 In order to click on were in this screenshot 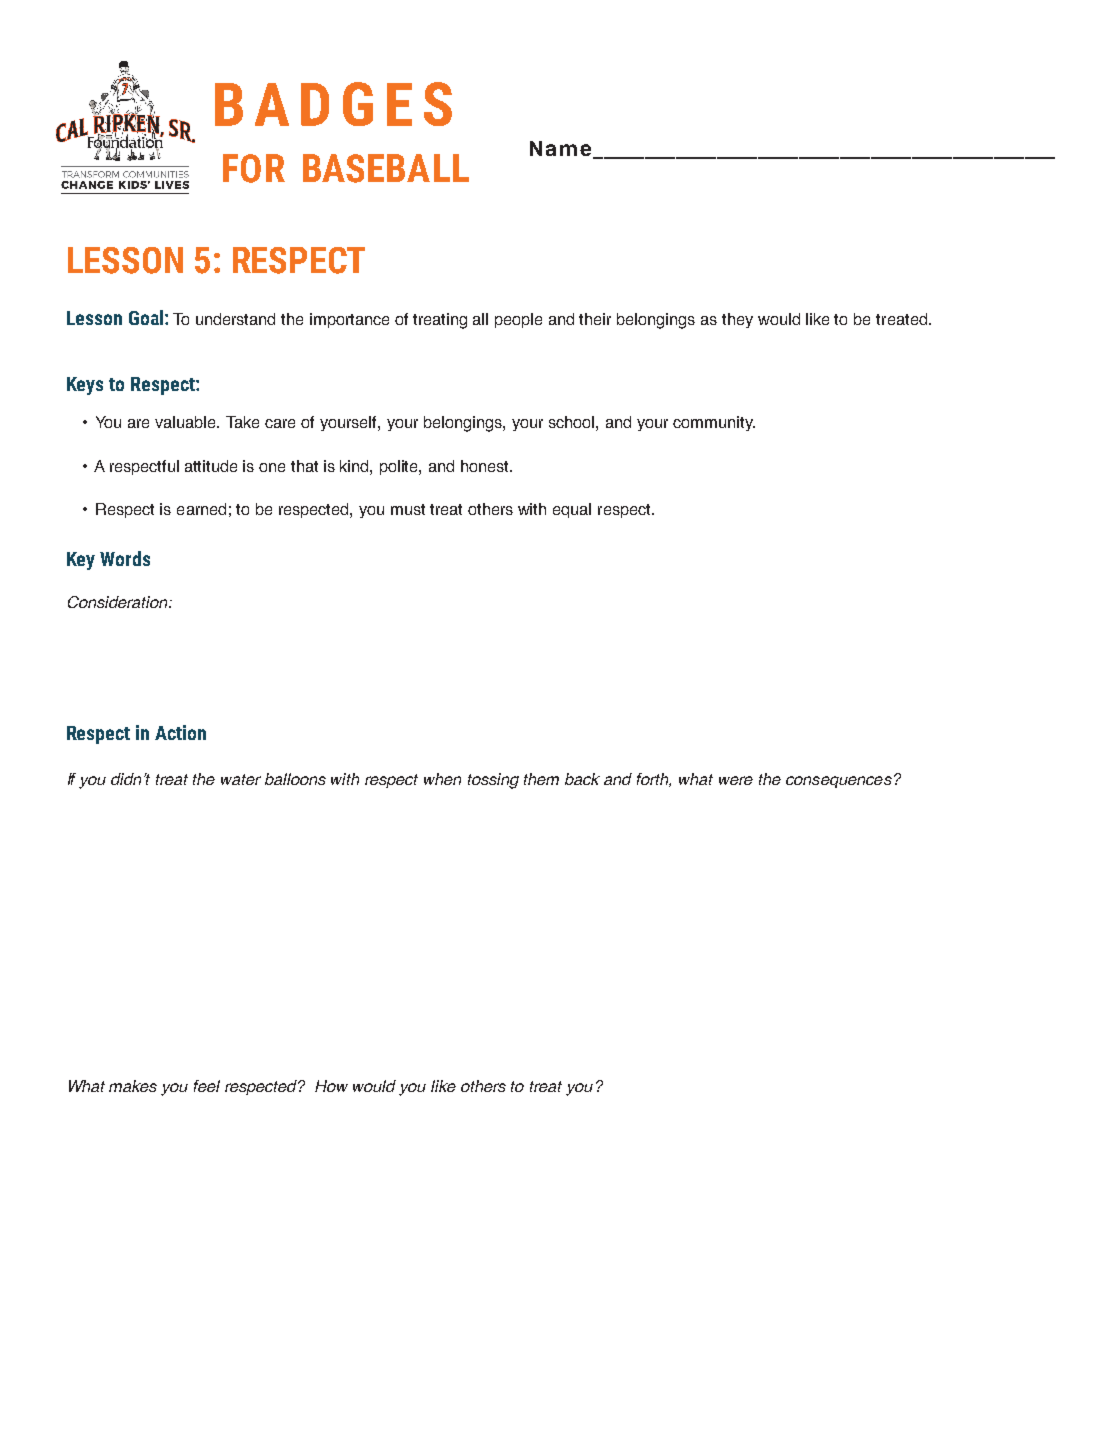, I will do `click(736, 780)`.
